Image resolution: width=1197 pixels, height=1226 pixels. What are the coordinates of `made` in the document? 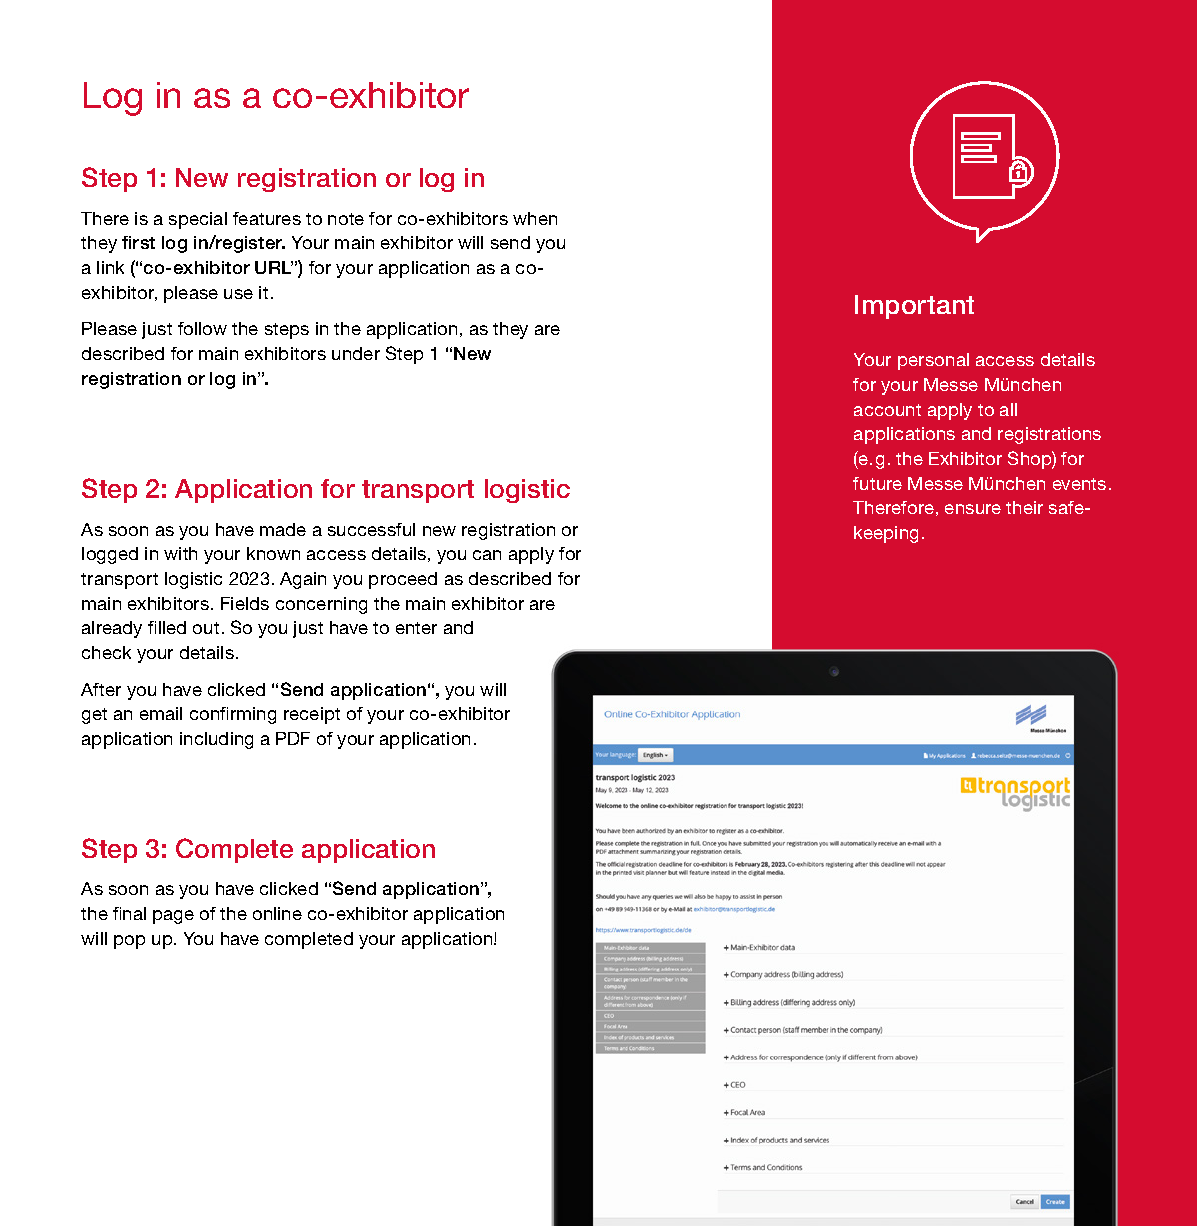 It's located at (283, 529).
